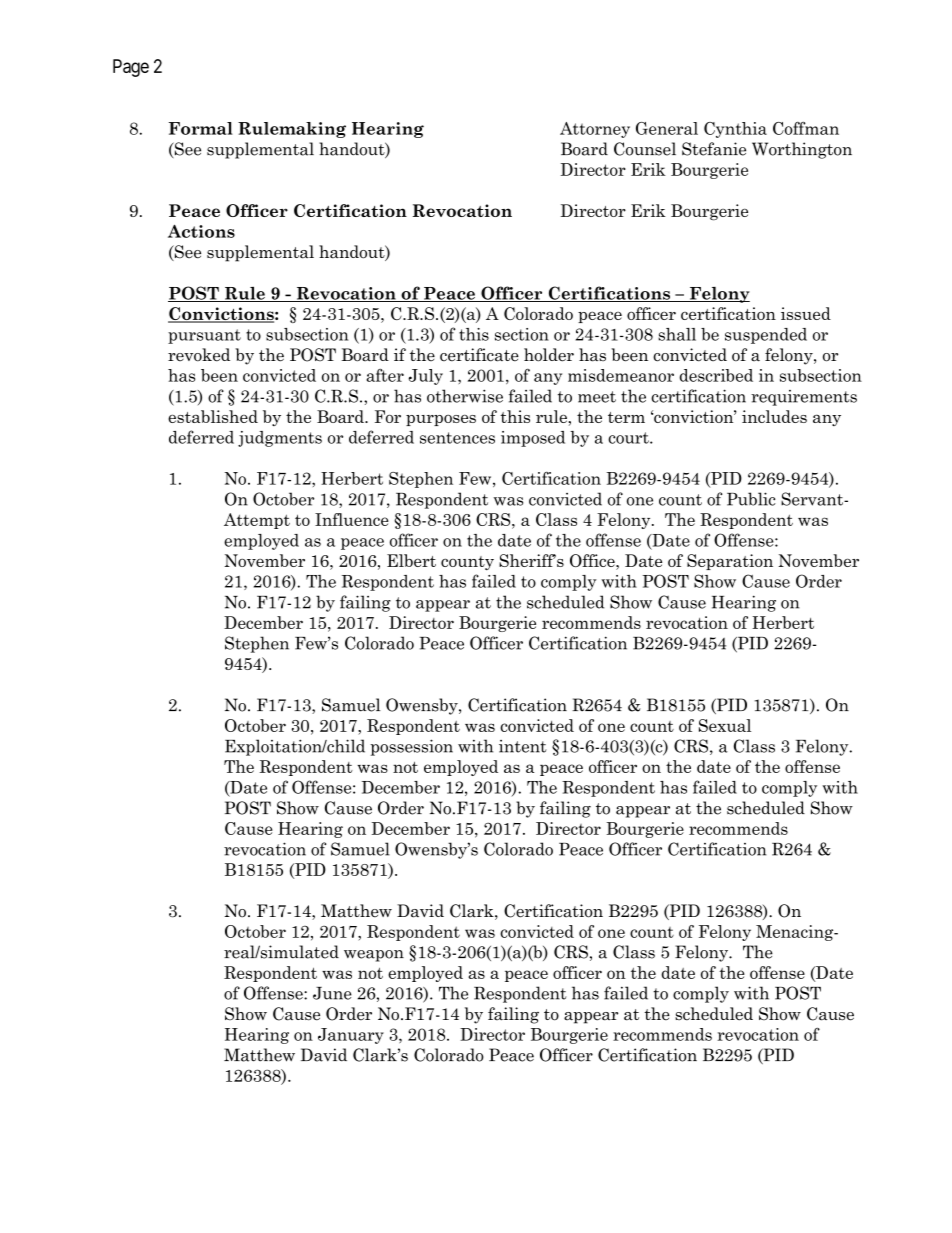 This page has height=1233, width=952. What do you see at coordinates (766, 336) in the page?
I see `suspended` at bounding box center [766, 336].
